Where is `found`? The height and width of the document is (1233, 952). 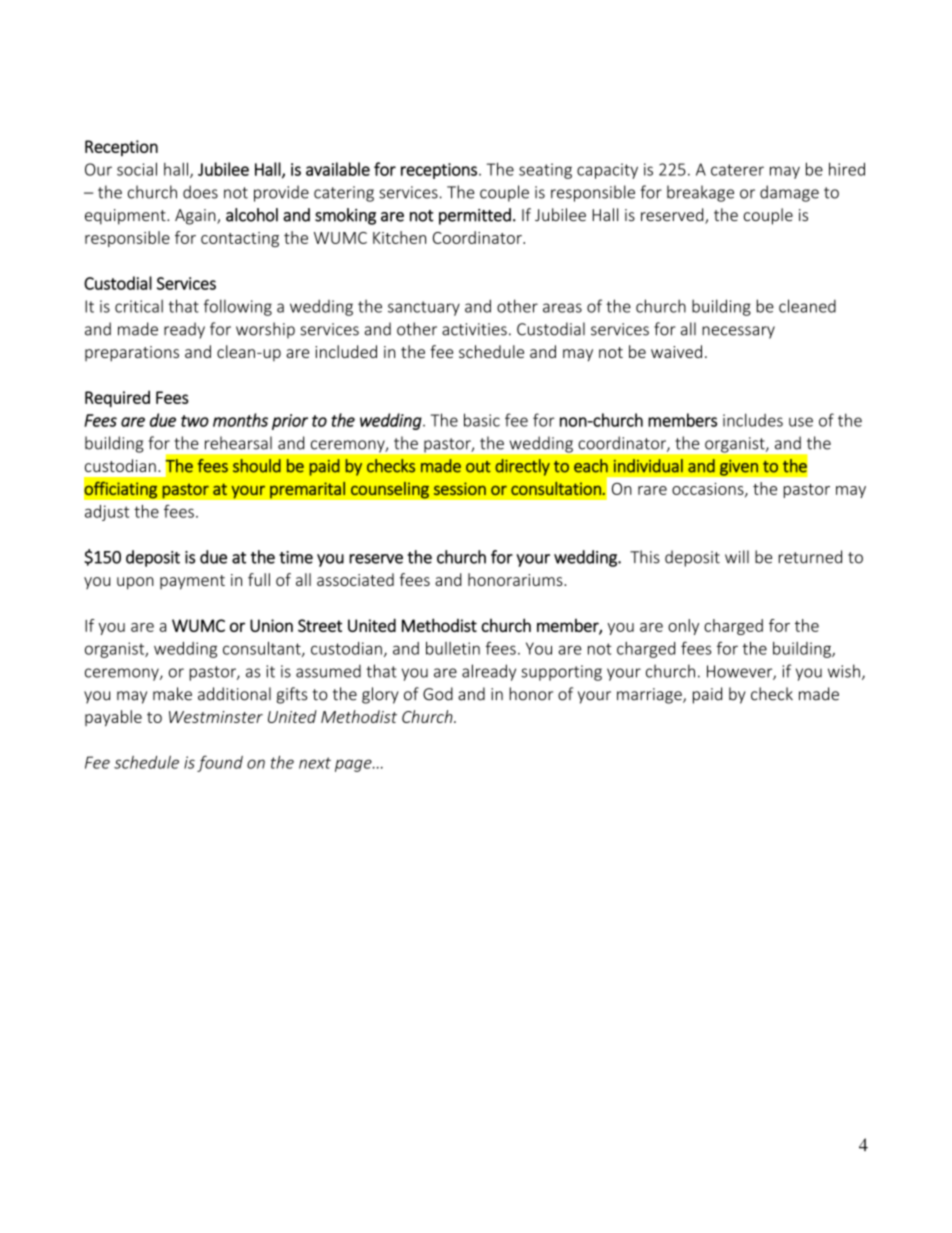
found is located at coordinates (220, 763).
